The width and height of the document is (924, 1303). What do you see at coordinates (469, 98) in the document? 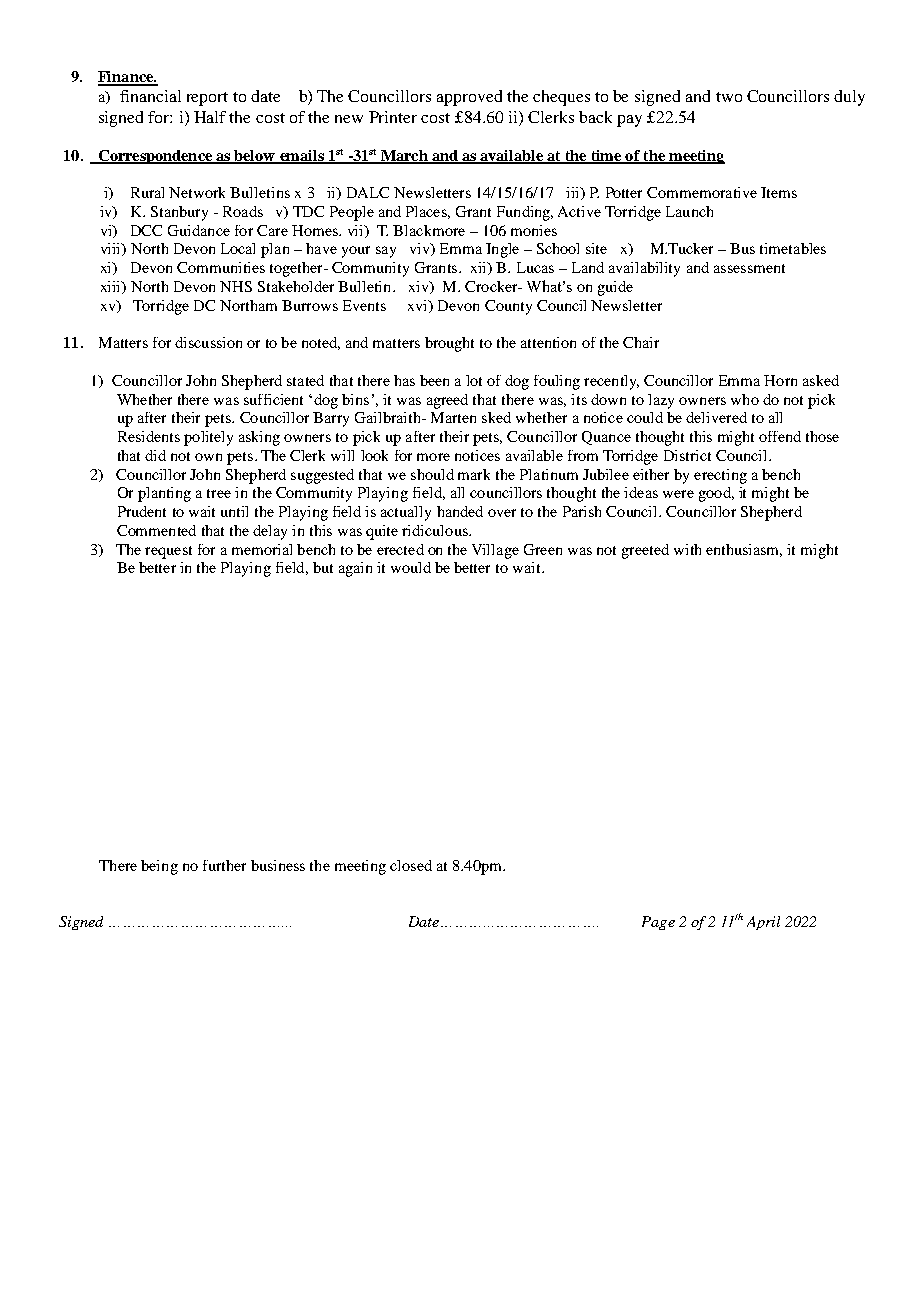
I see `approved` at bounding box center [469, 98].
